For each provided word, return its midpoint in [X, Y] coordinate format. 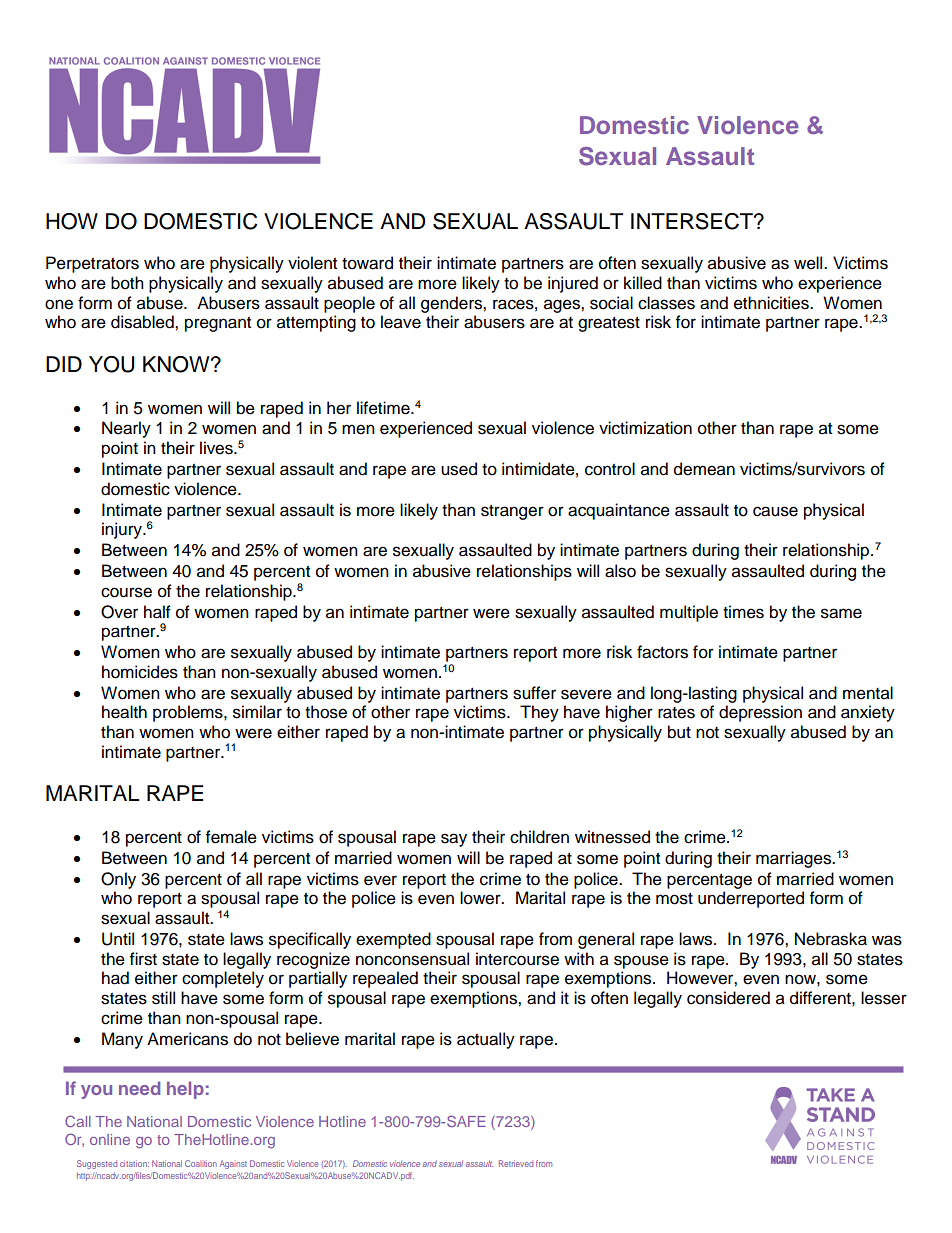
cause [775, 511]
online [110, 1139]
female [231, 837]
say [454, 840]
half [157, 612]
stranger [512, 512]
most [674, 899]
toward [367, 263]
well [809, 263]
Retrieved [516, 1163]
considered [728, 998]
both [127, 283]
